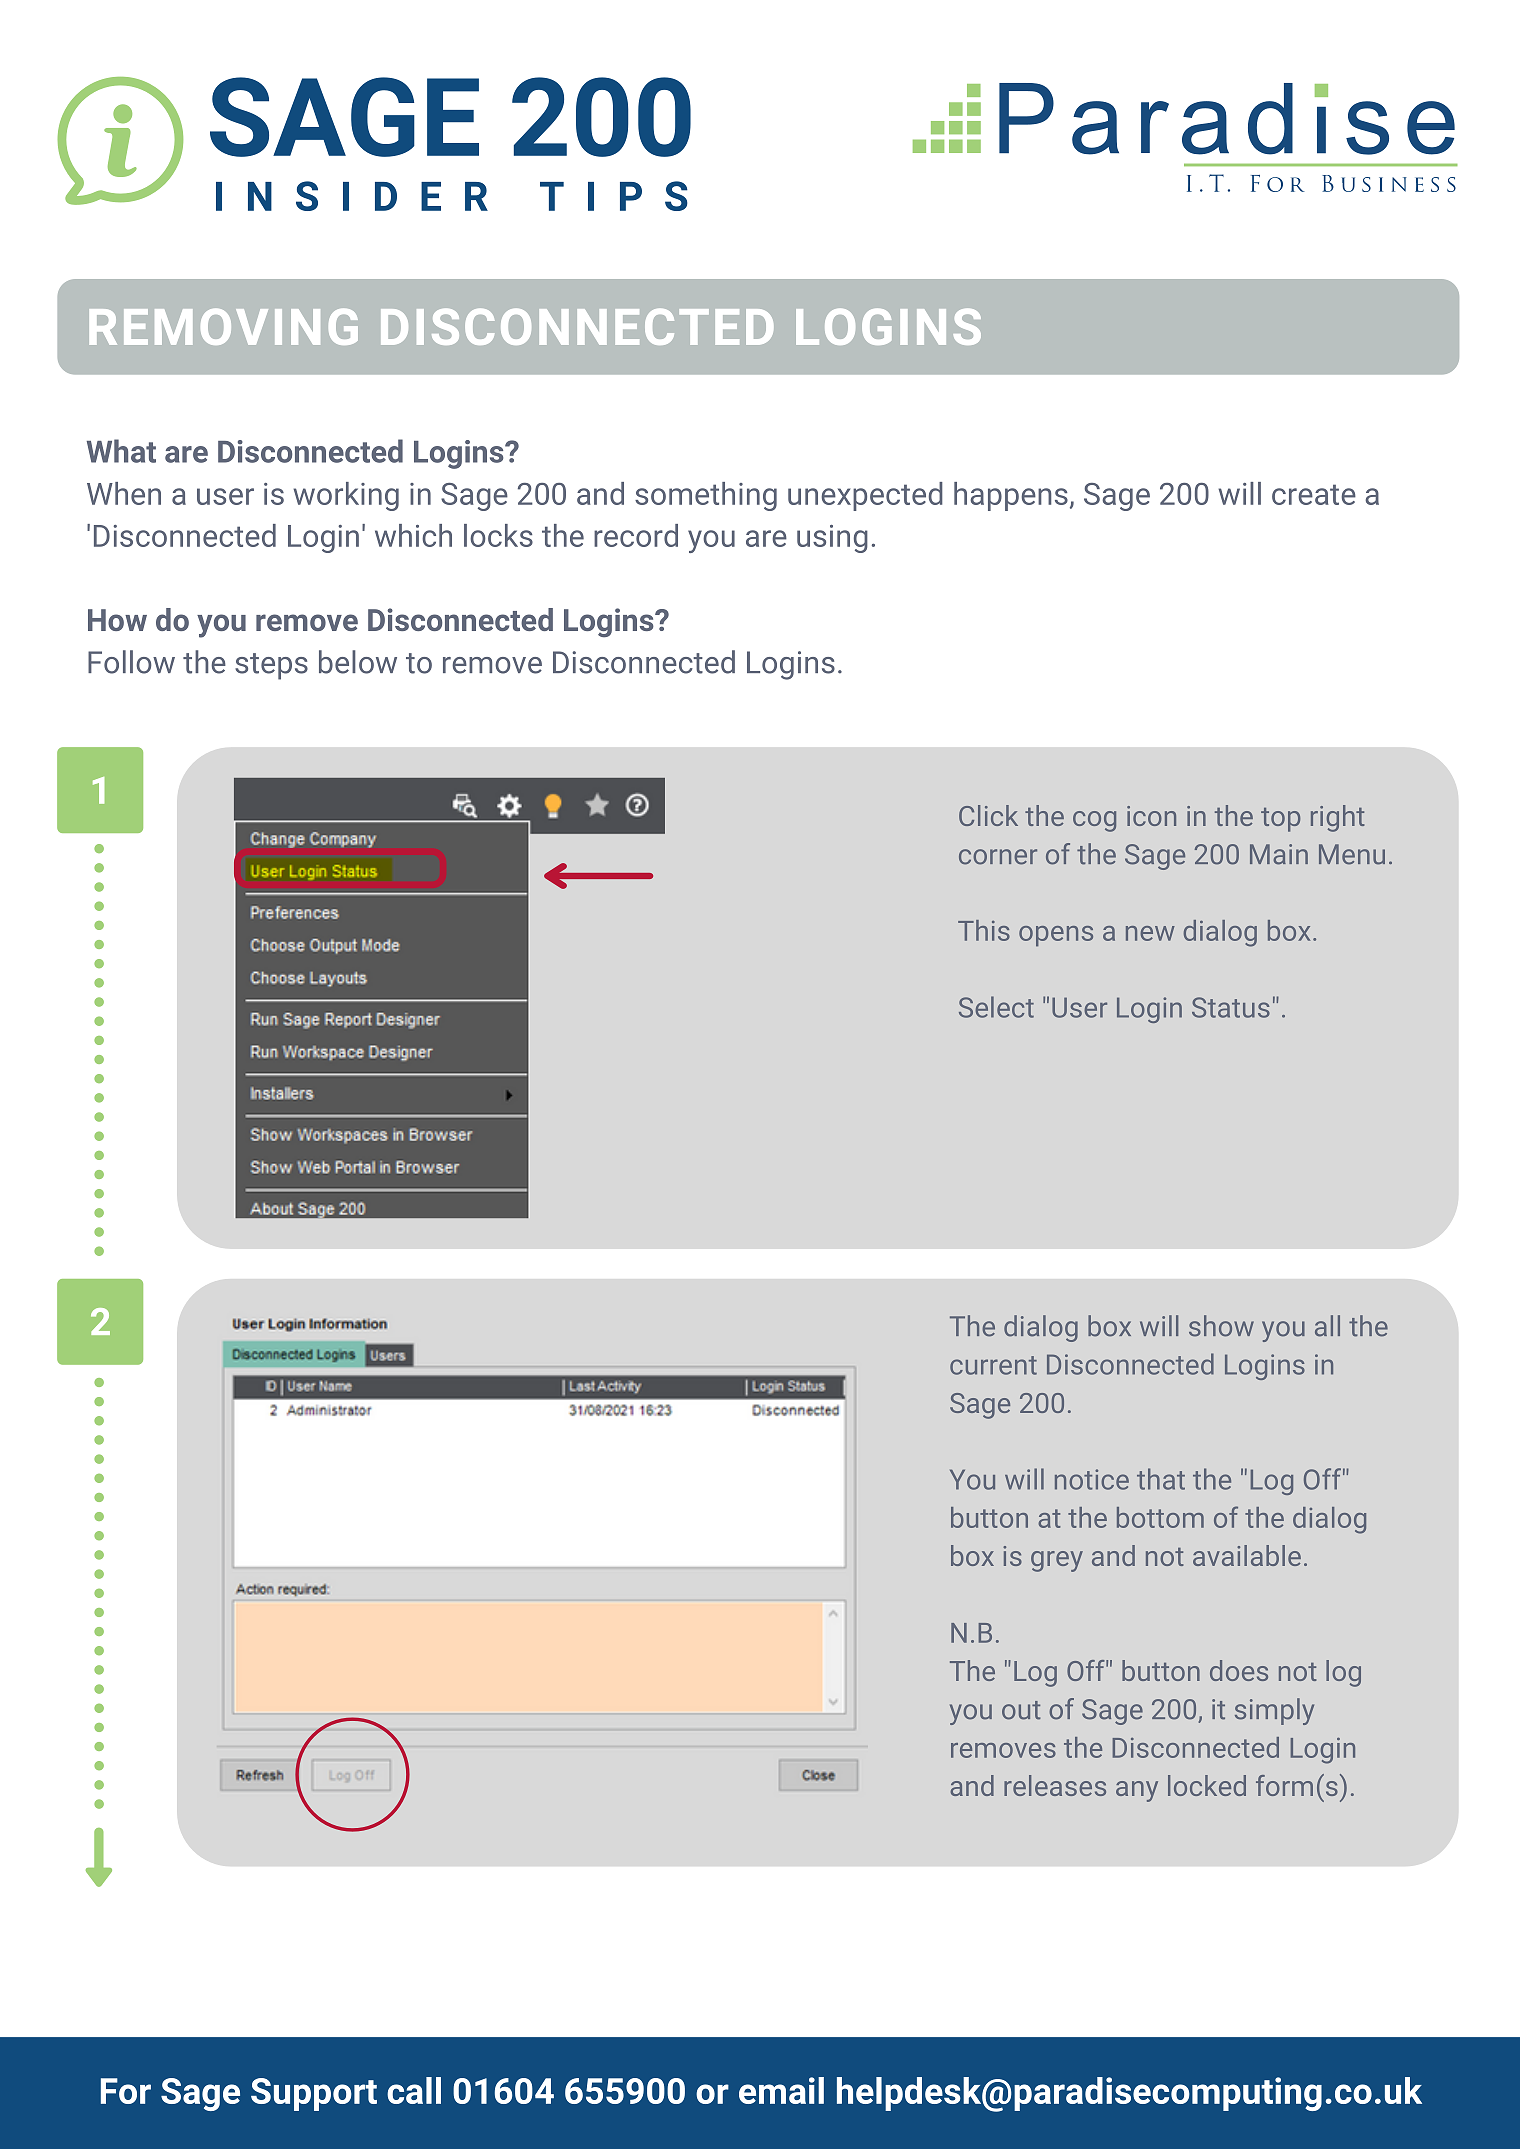  What do you see at coordinates (706, 496) in the screenshot?
I see `something` at bounding box center [706, 496].
